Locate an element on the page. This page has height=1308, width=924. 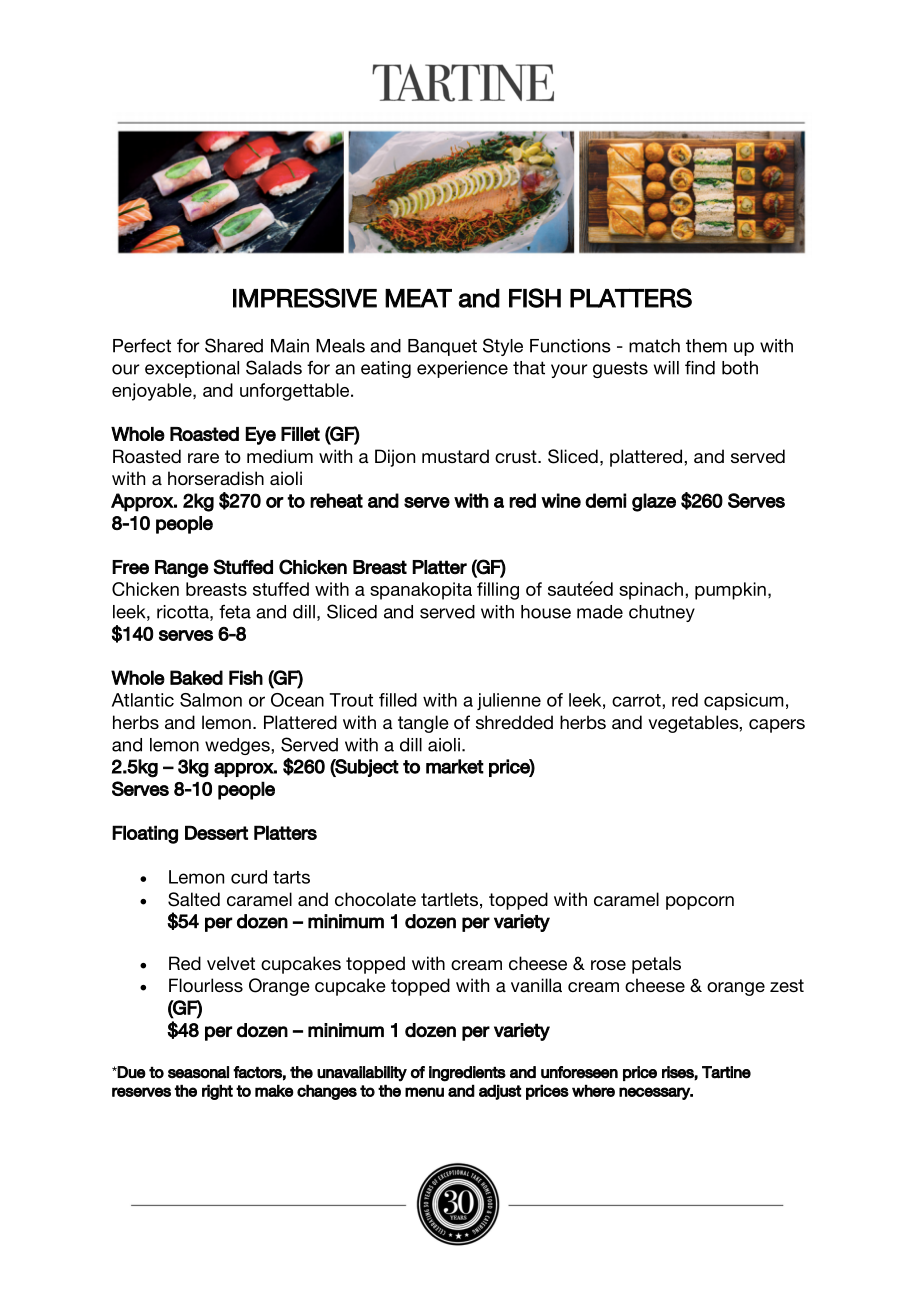
Shared is located at coordinates (234, 345).
